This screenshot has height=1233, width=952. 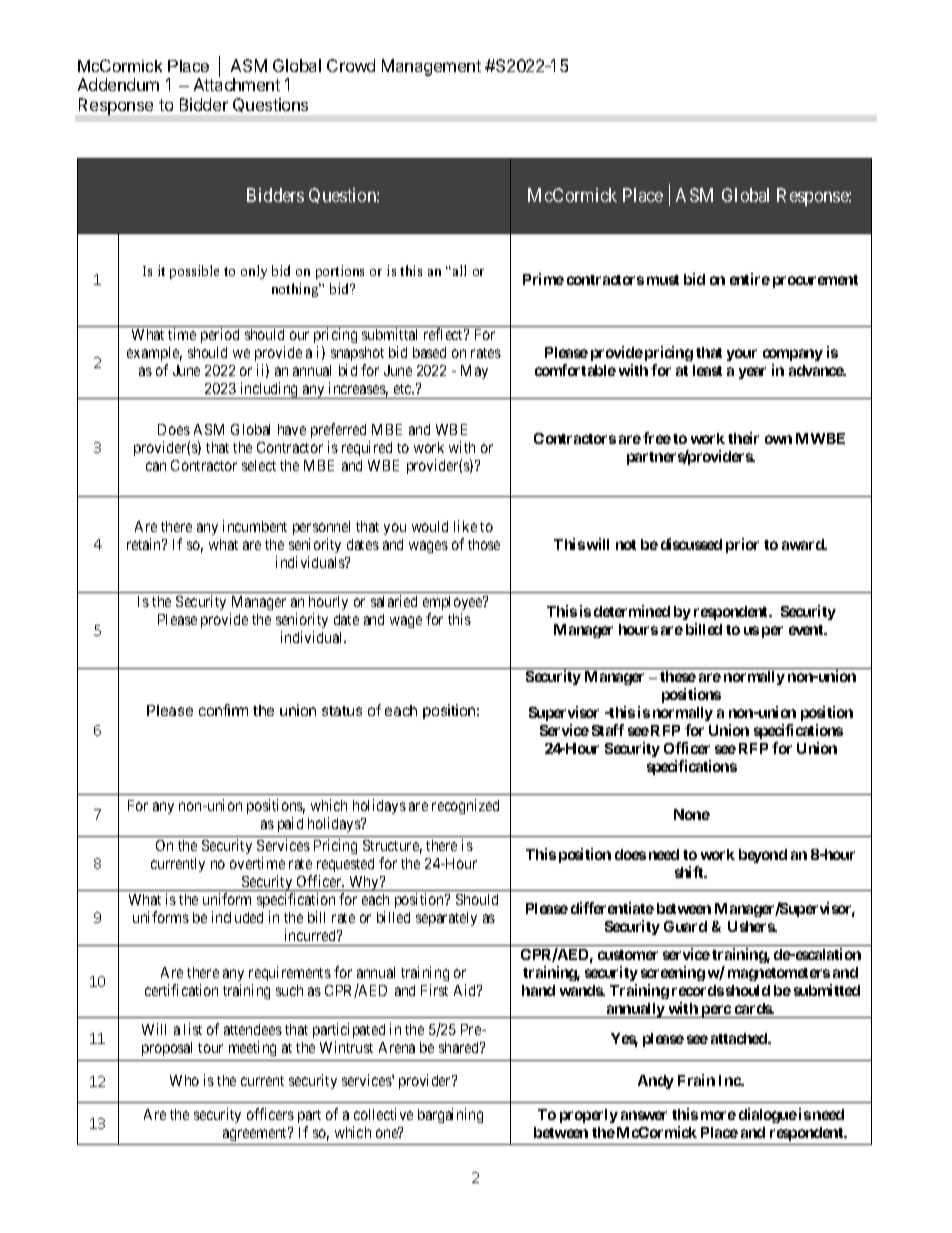 I want to click on May, so click(x=474, y=372).
